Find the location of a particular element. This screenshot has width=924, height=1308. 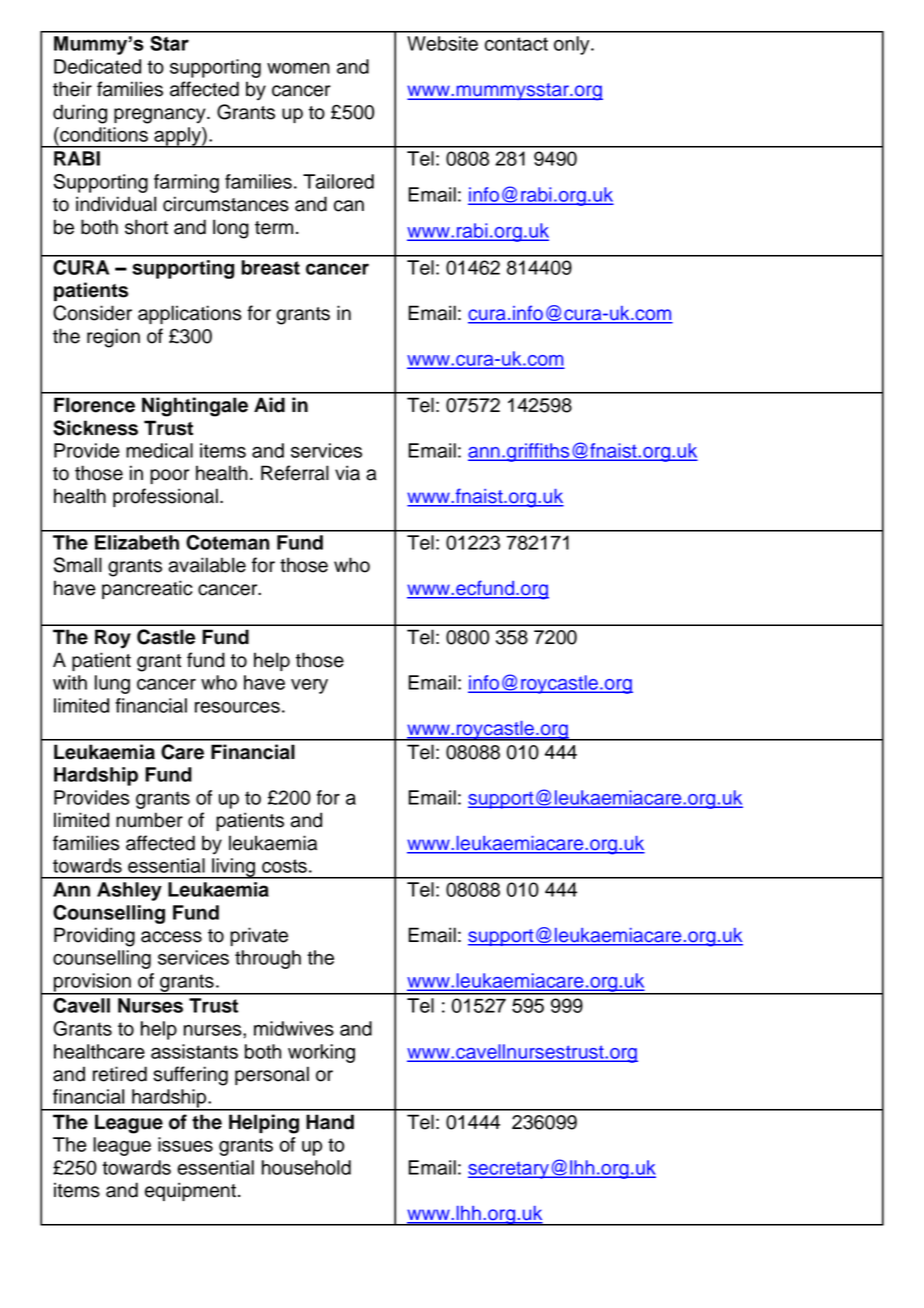

Referral is located at coordinates (295, 473).
